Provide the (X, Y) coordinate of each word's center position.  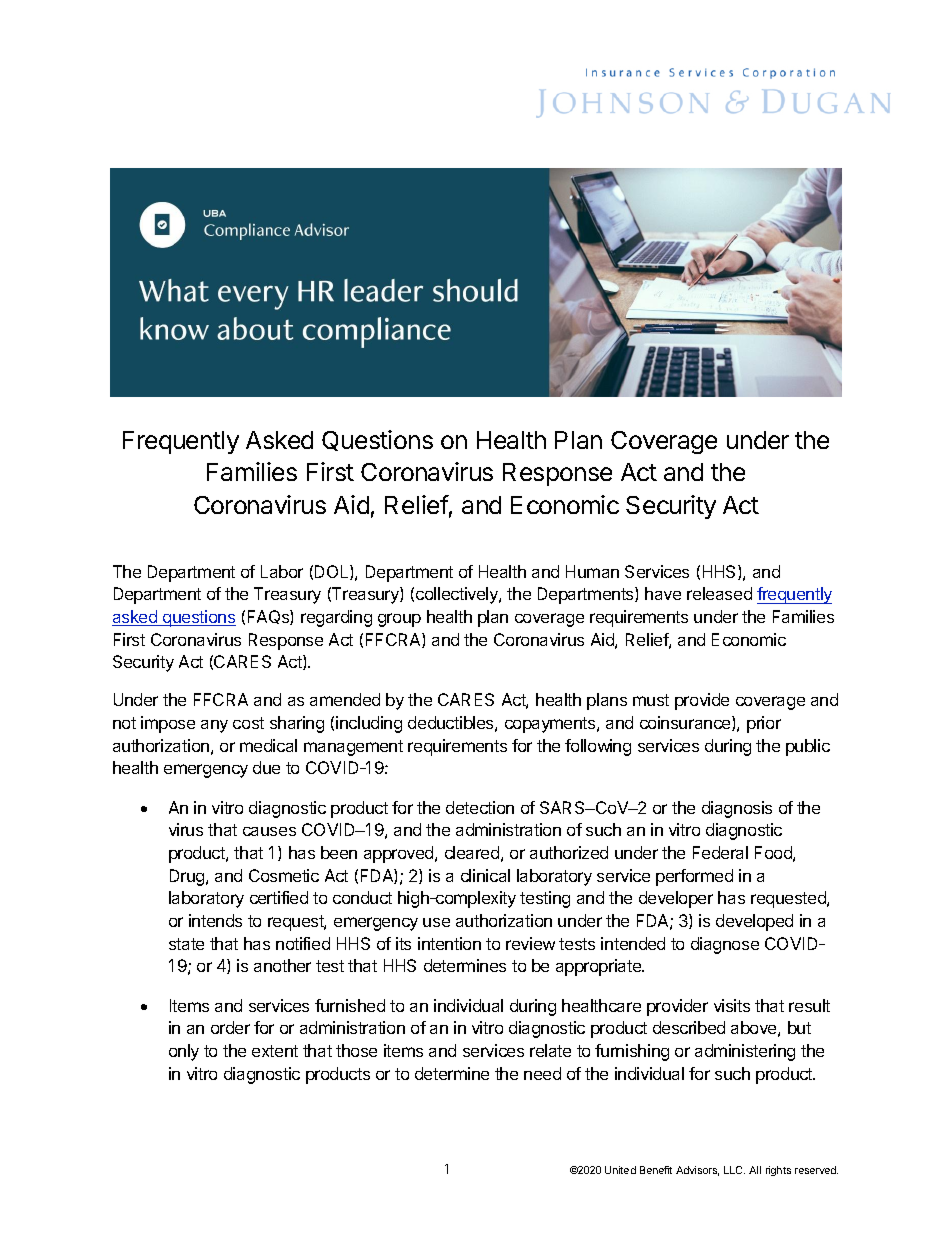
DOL (333, 572)
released (719, 593)
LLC (734, 1170)
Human (592, 571)
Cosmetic (284, 875)
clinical (485, 875)
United (620, 1170)
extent (275, 1051)
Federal (720, 852)
